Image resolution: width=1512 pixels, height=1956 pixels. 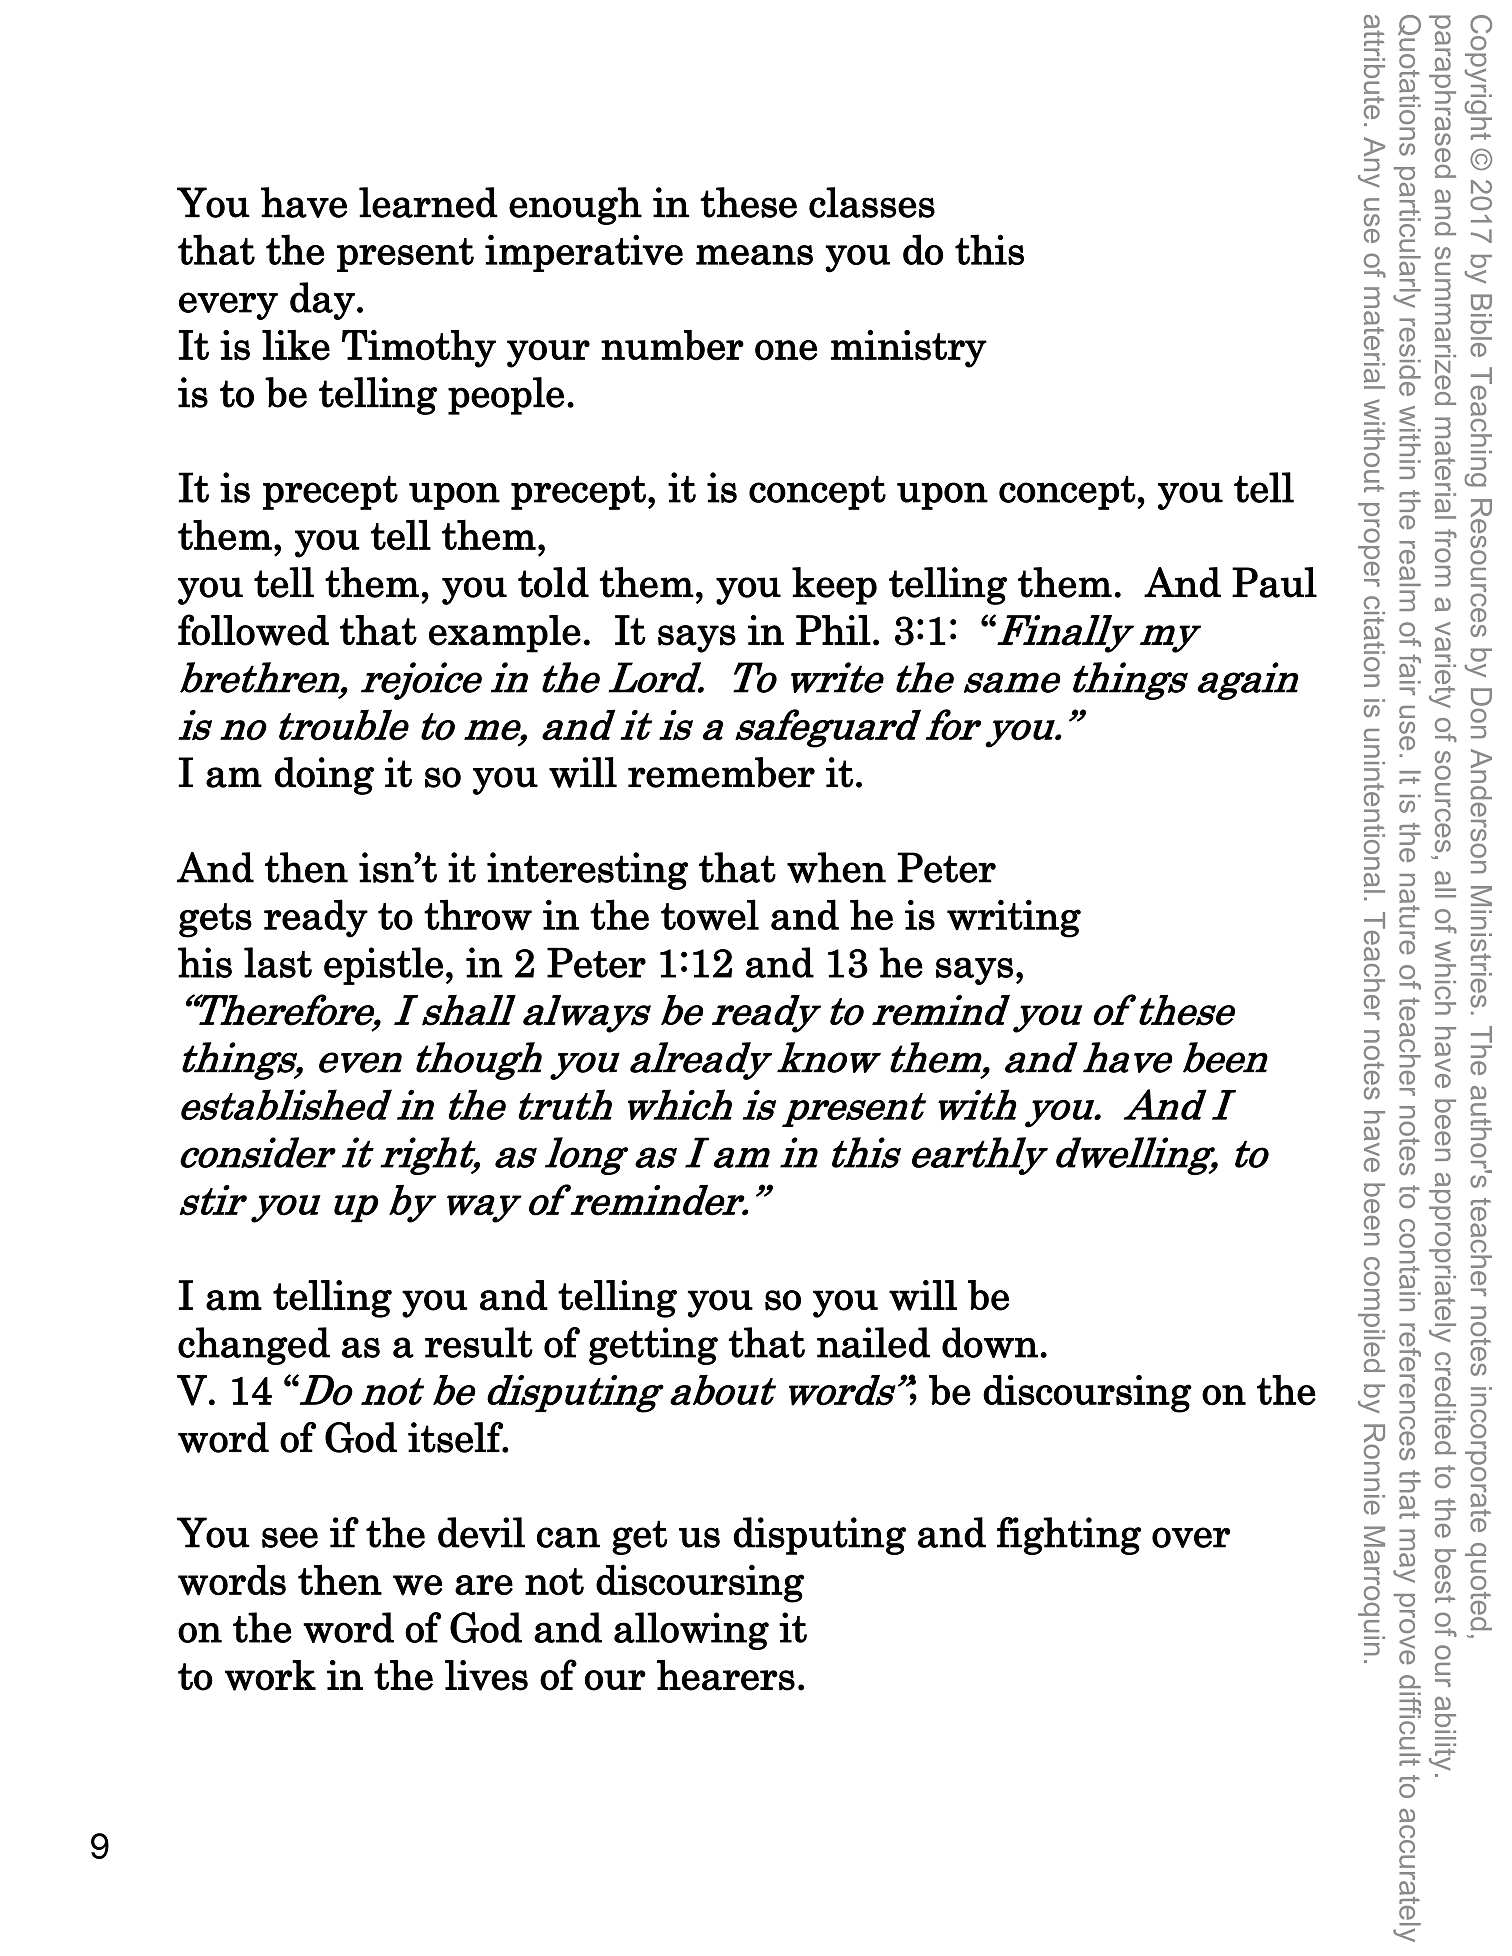 What do you see at coordinates (990, 1342) in the image?
I see `down` at bounding box center [990, 1342].
